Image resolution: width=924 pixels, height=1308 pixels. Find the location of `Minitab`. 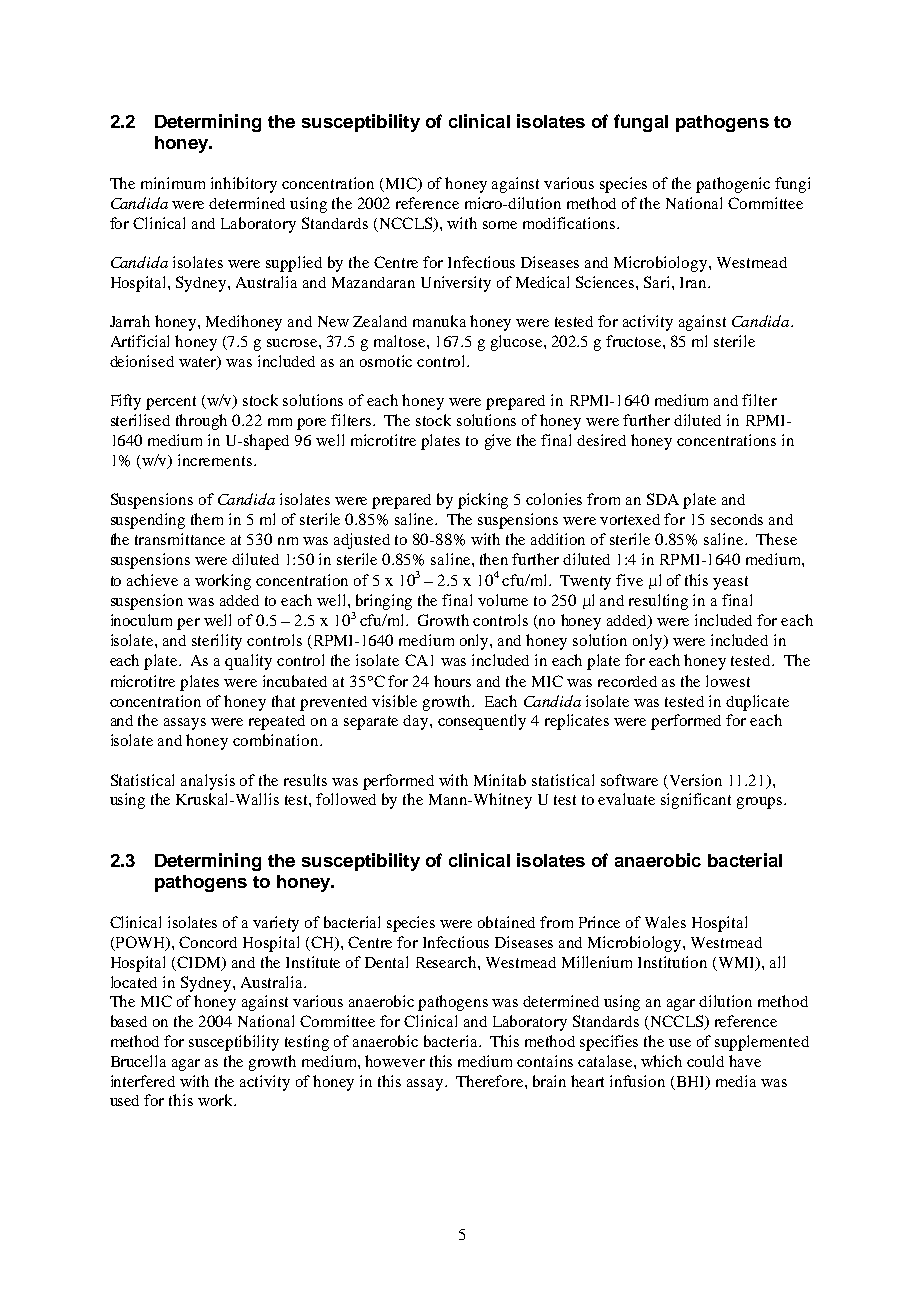

Minitab is located at coordinates (500, 780).
